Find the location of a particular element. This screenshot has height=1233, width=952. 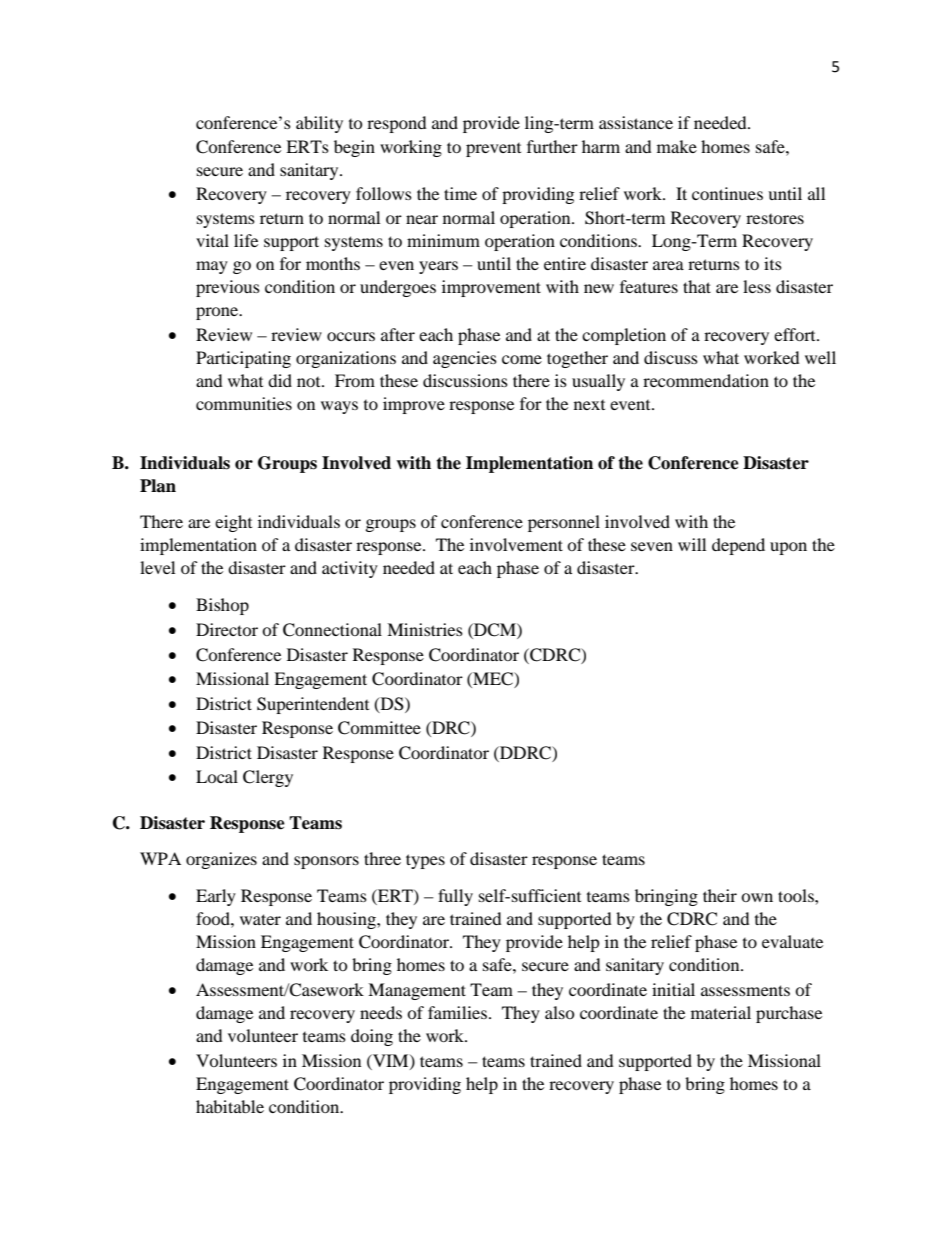

types is located at coordinates (425, 861).
